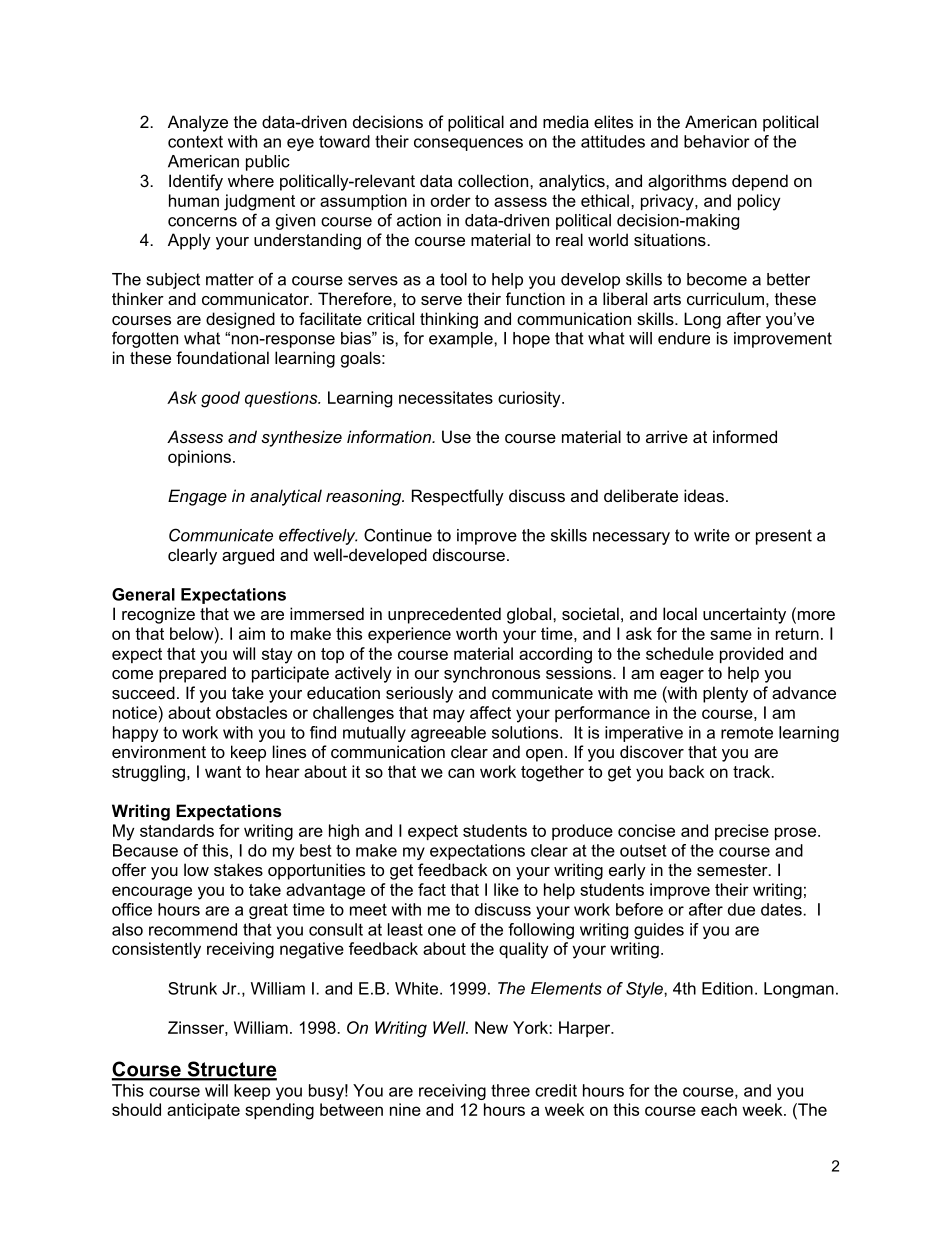  I want to click on behavior, so click(717, 141).
